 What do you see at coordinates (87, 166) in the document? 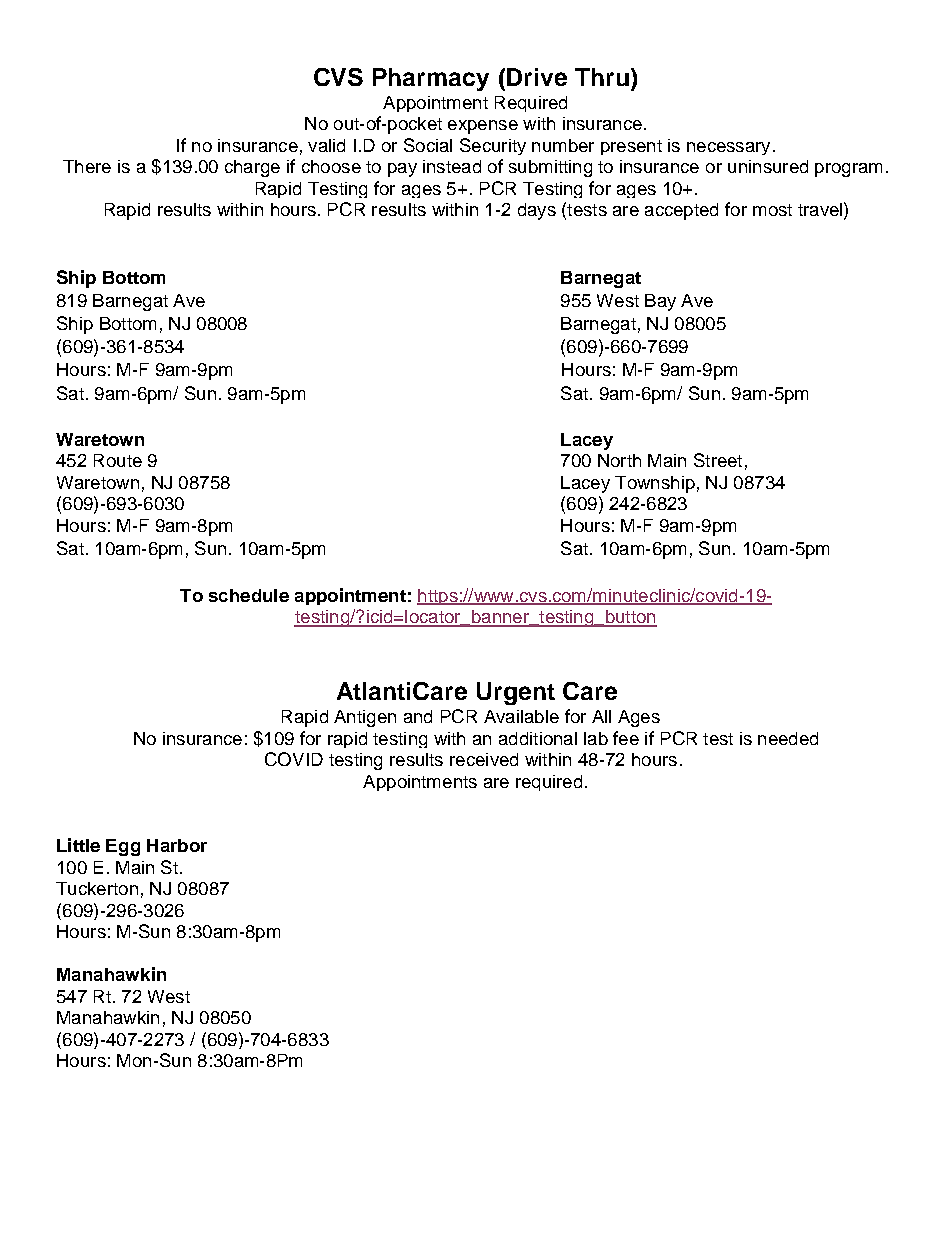
I see `There` at bounding box center [87, 166].
